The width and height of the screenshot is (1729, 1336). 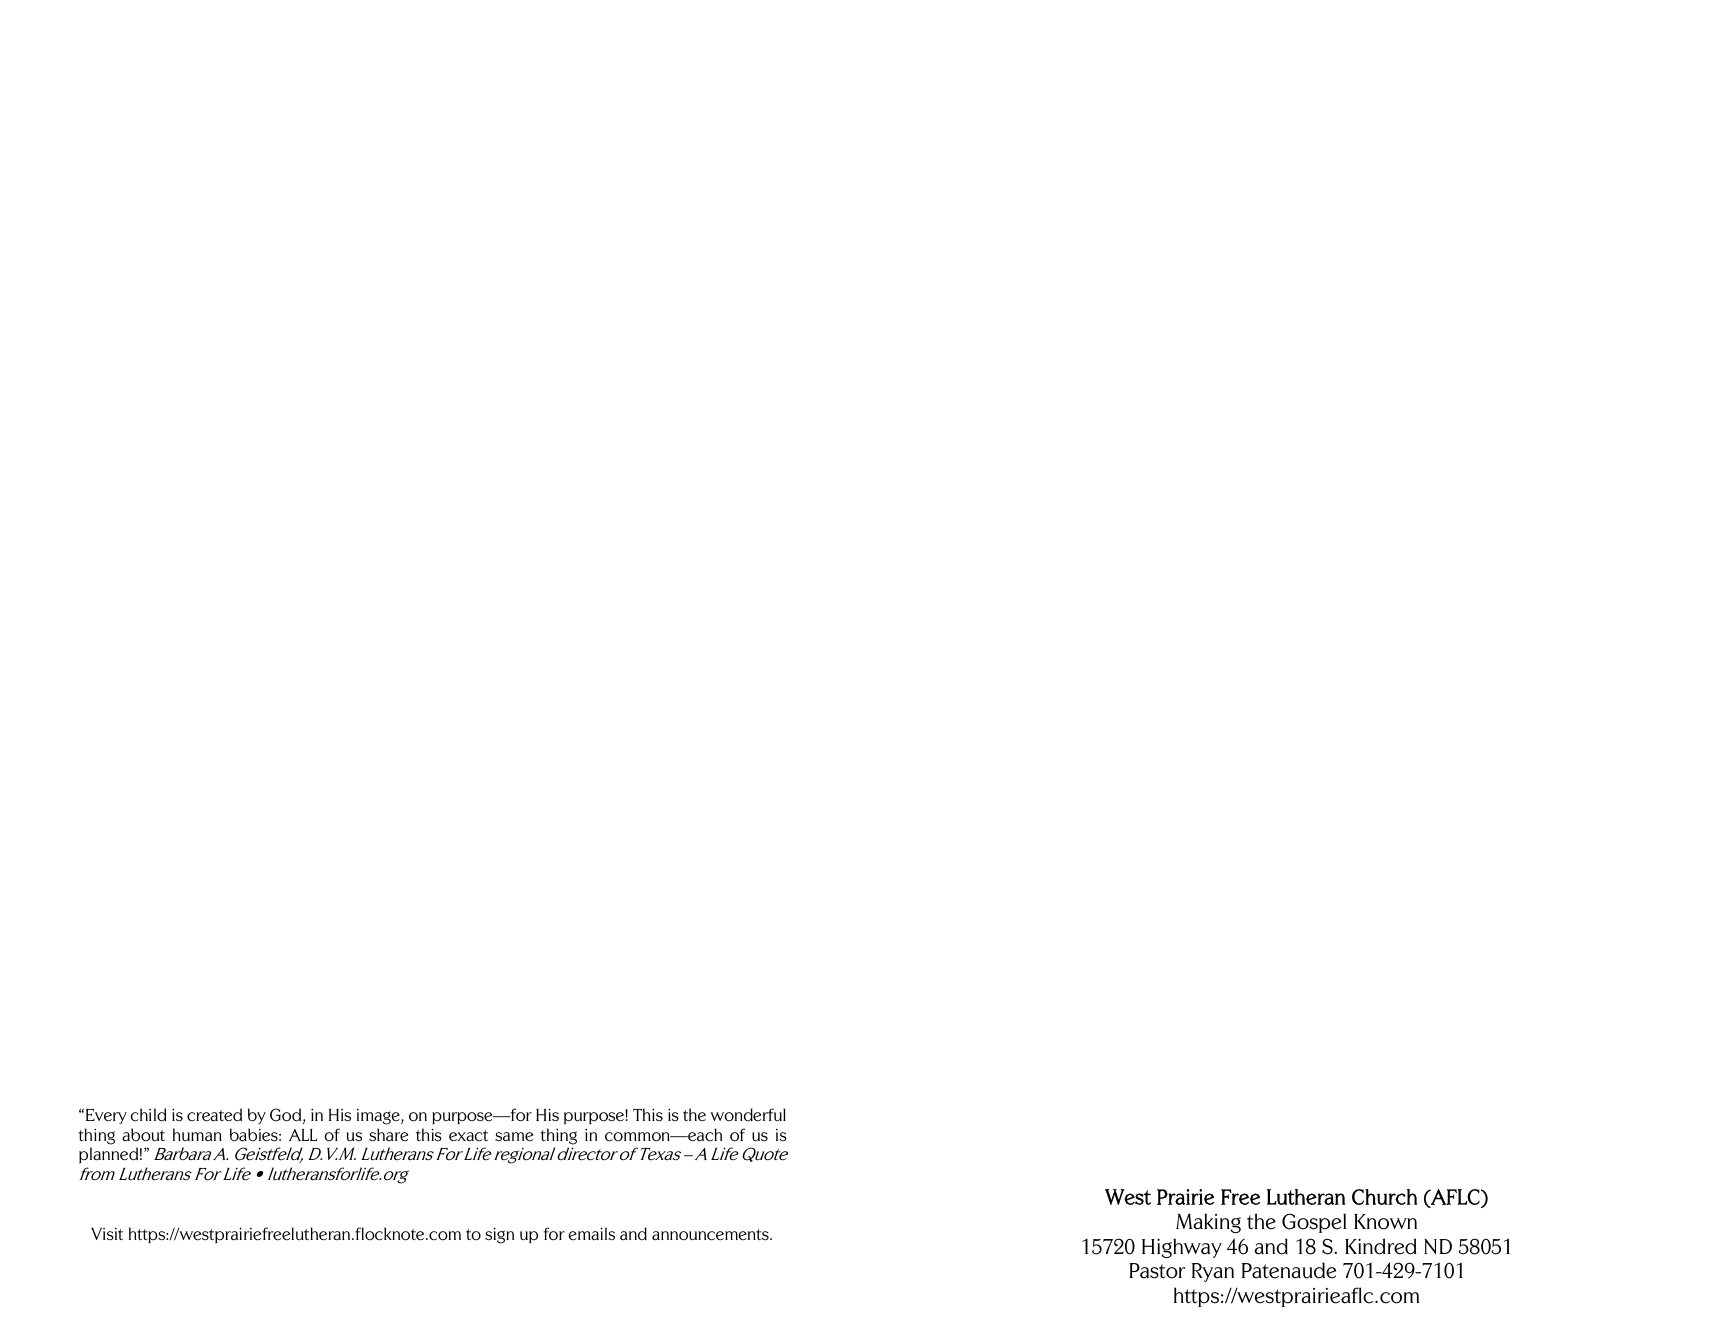 What do you see at coordinates (499, 1235) in the screenshot?
I see `sign` at bounding box center [499, 1235].
